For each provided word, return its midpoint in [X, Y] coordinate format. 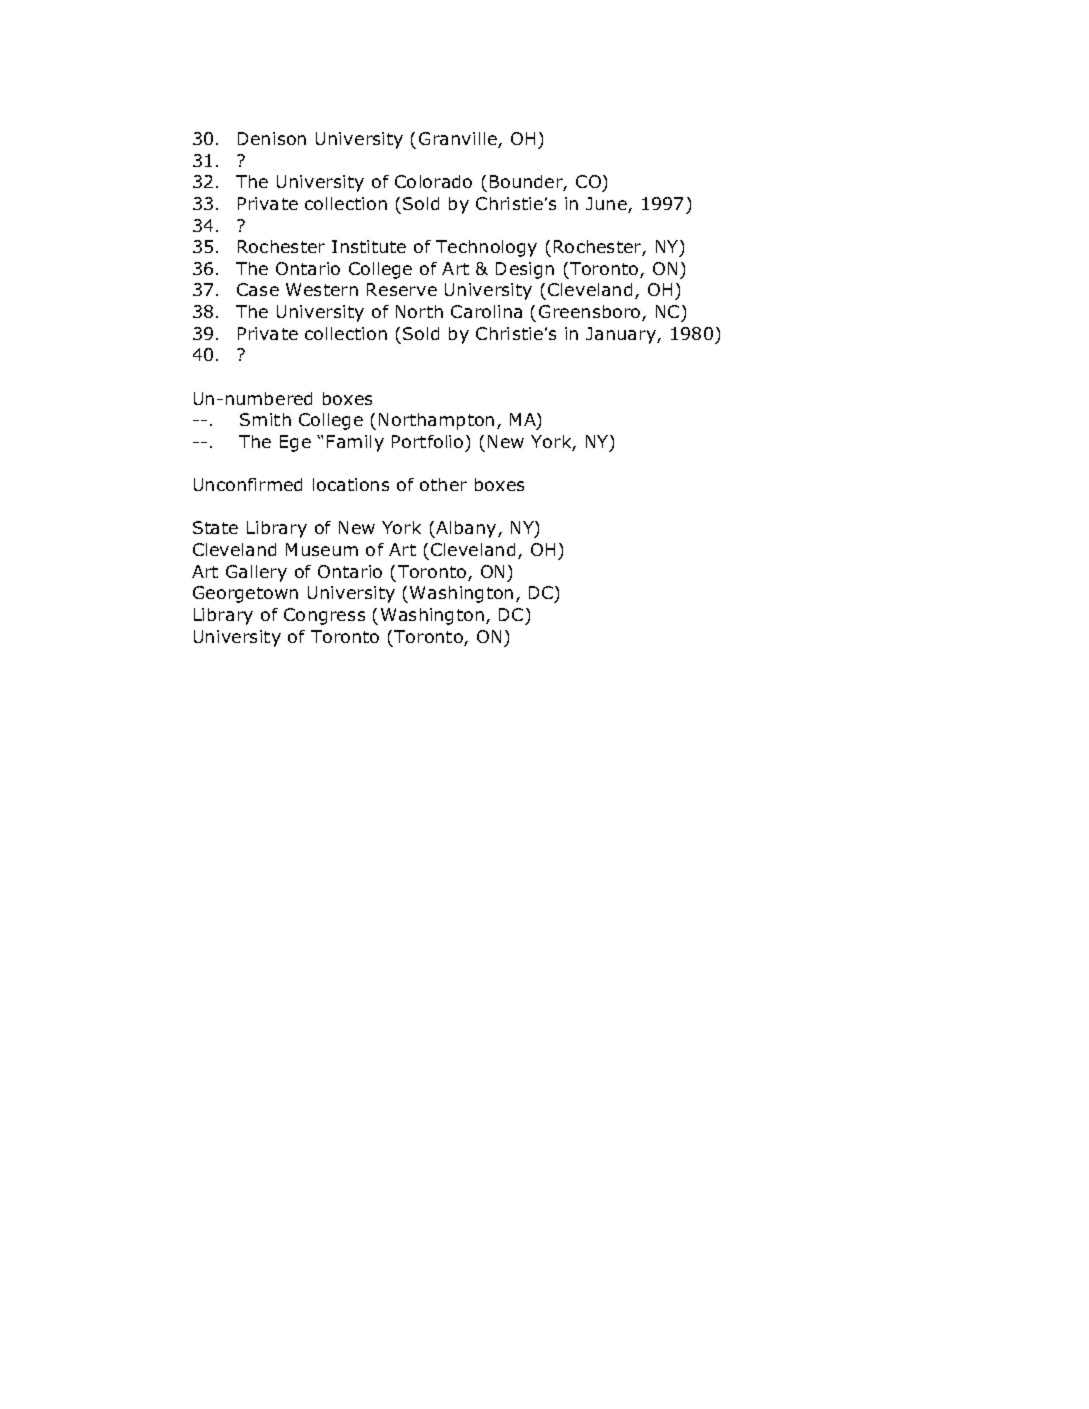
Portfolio [427, 441]
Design [525, 270]
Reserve [402, 289]
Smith [265, 419]
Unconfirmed [248, 484]
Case [258, 289]
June [607, 205]
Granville [459, 140]
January [622, 335]
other [443, 484]
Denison [272, 138]
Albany [466, 529]
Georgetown [245, 594]
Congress [324, 616]
